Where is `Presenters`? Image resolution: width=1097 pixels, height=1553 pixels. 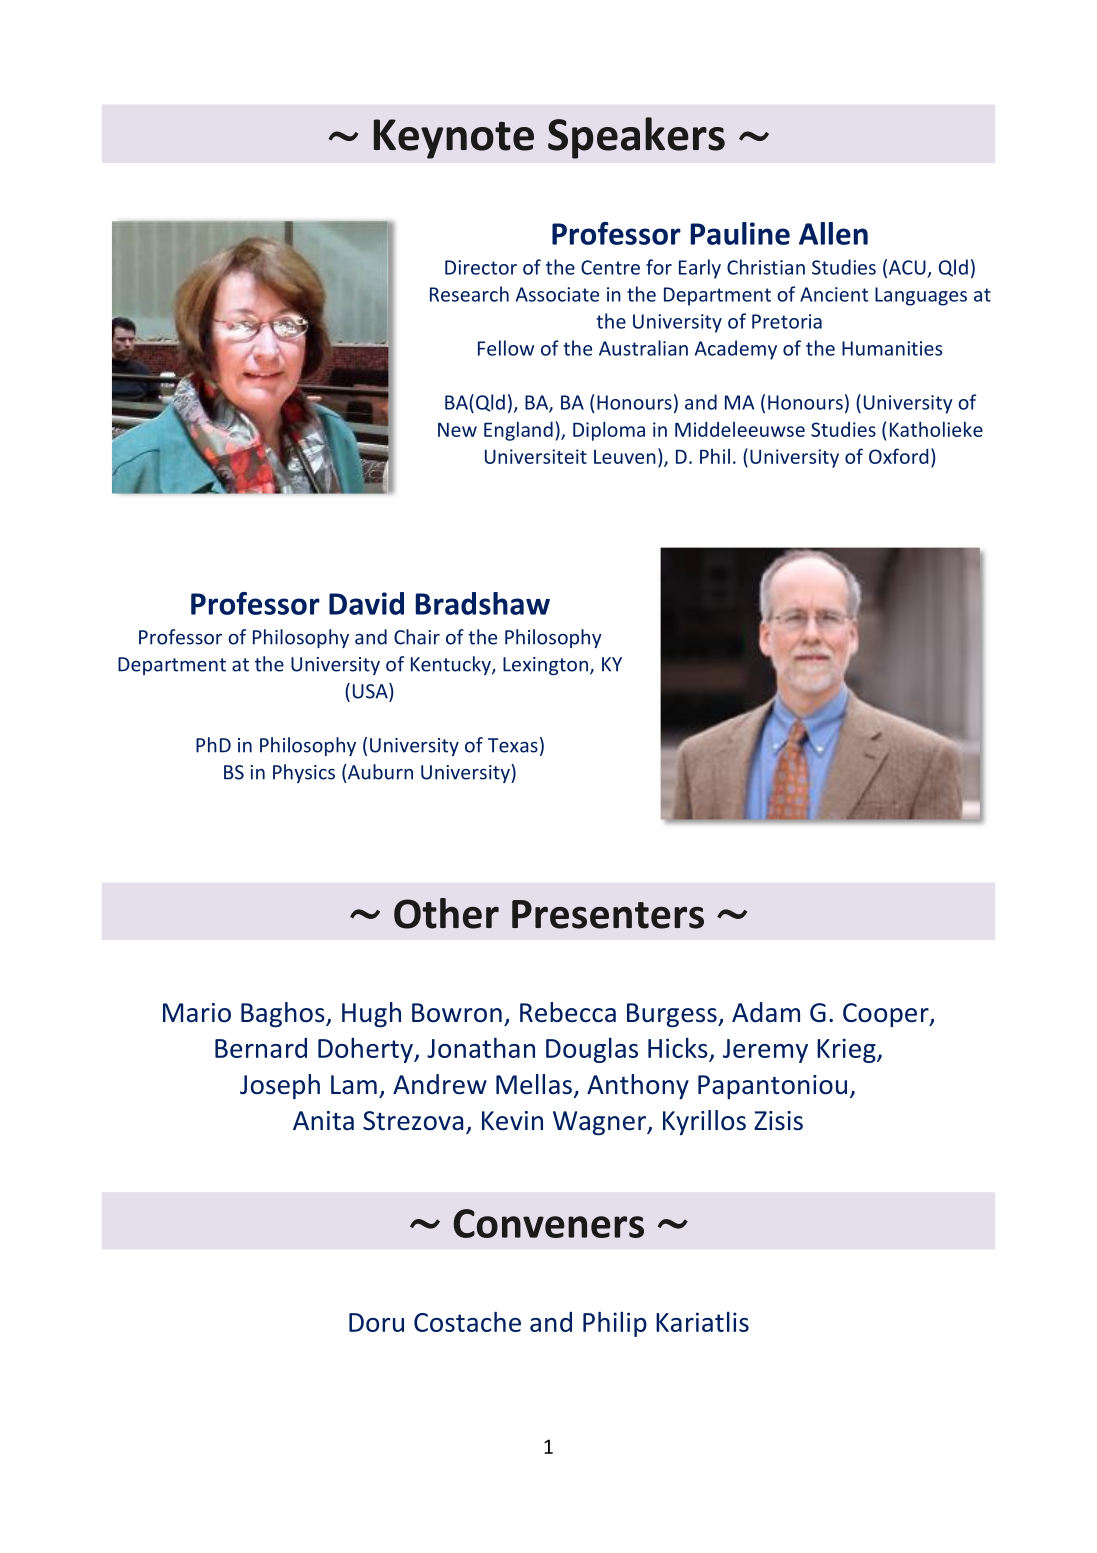
Presenters is located at coordinates (608, 914).
